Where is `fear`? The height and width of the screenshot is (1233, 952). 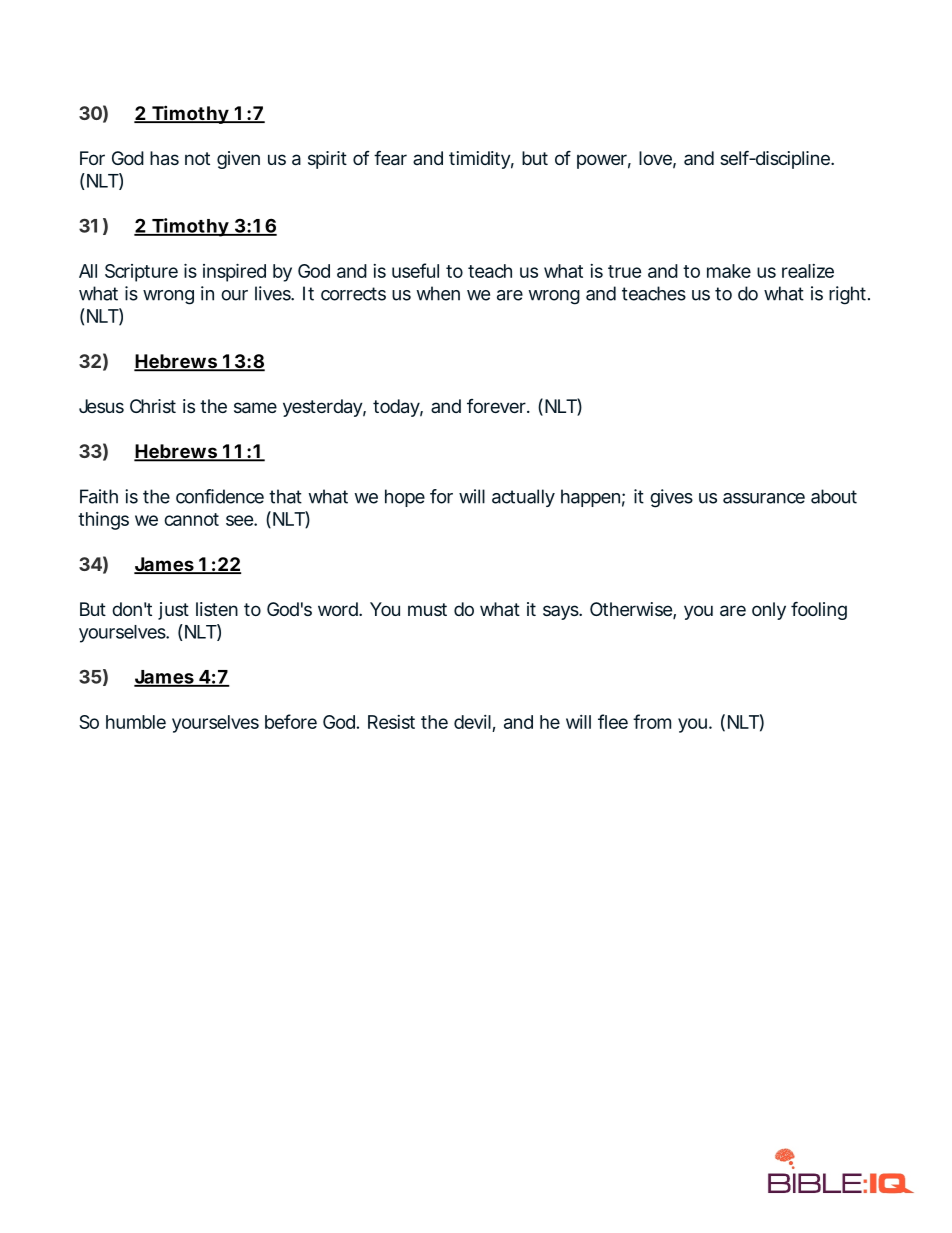
fear is located at coordinates (390, 158).
